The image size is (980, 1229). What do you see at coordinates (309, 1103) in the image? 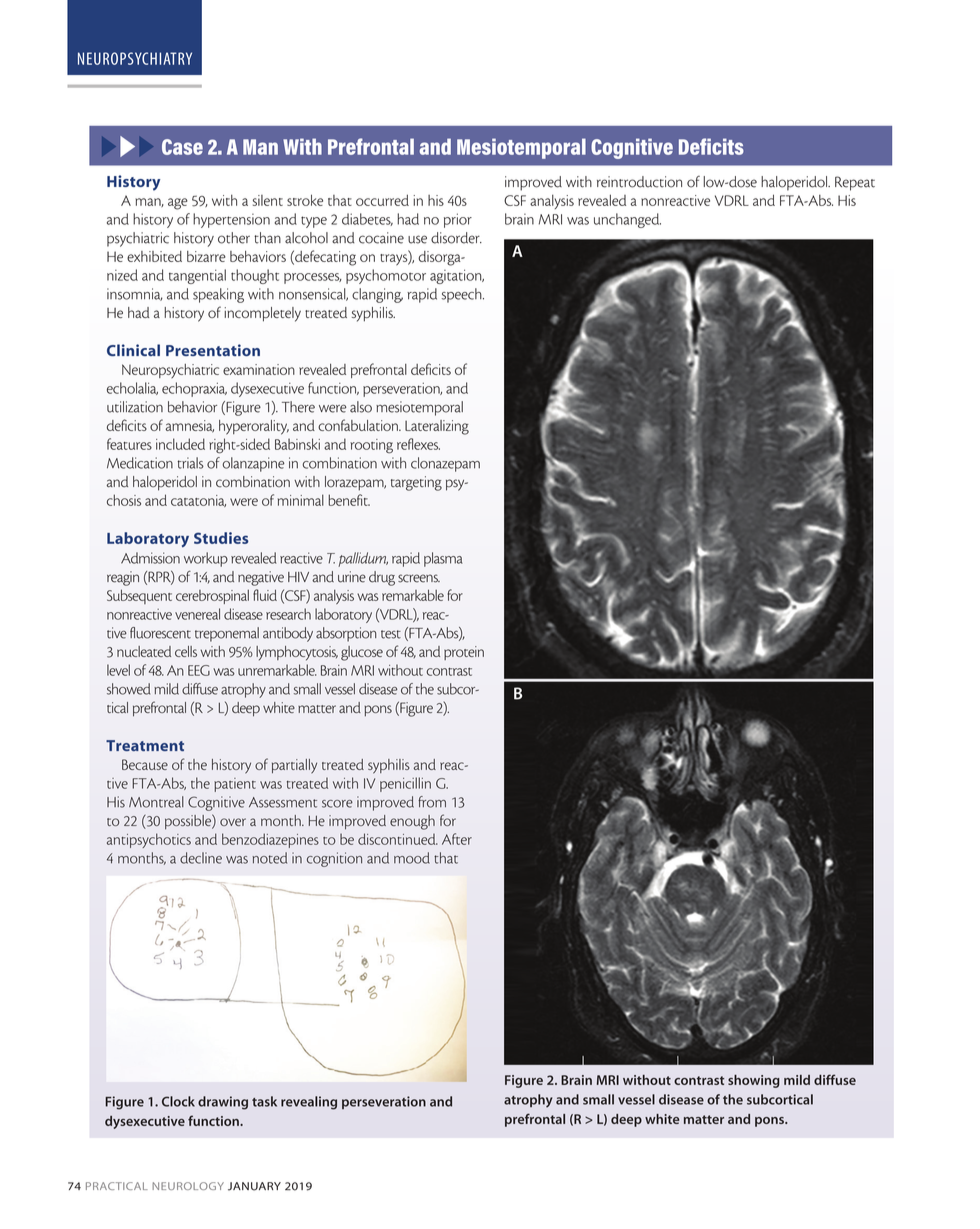
I see `revealing` at bounding box center [309, 1103].
